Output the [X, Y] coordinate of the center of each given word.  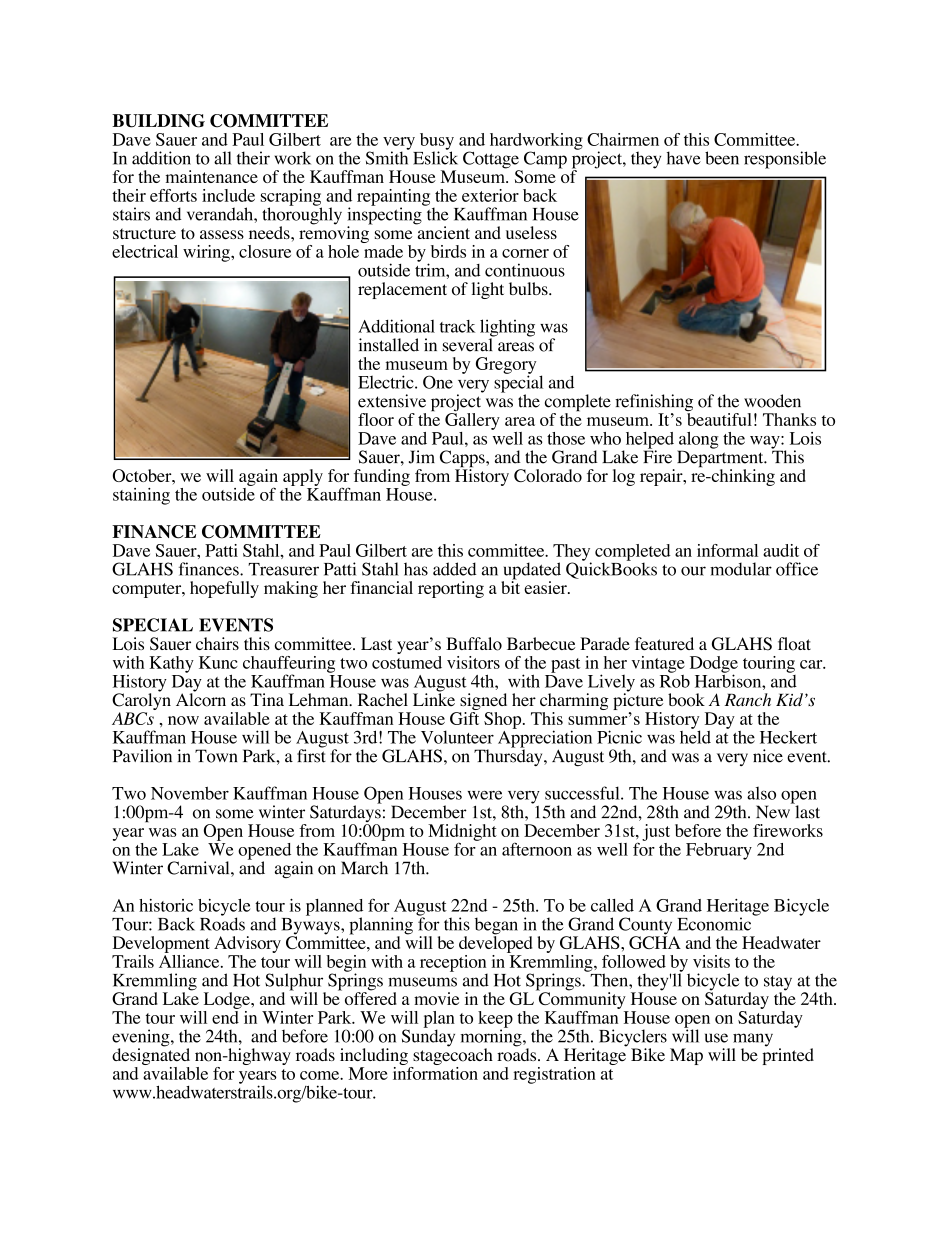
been [722, 158]
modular [741, 569]
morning [492, 1038]
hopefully [224, 589]
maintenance [212, 176]
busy [437, 142]
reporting [451, 589]
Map [686, 1056]
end [226, 1016]
